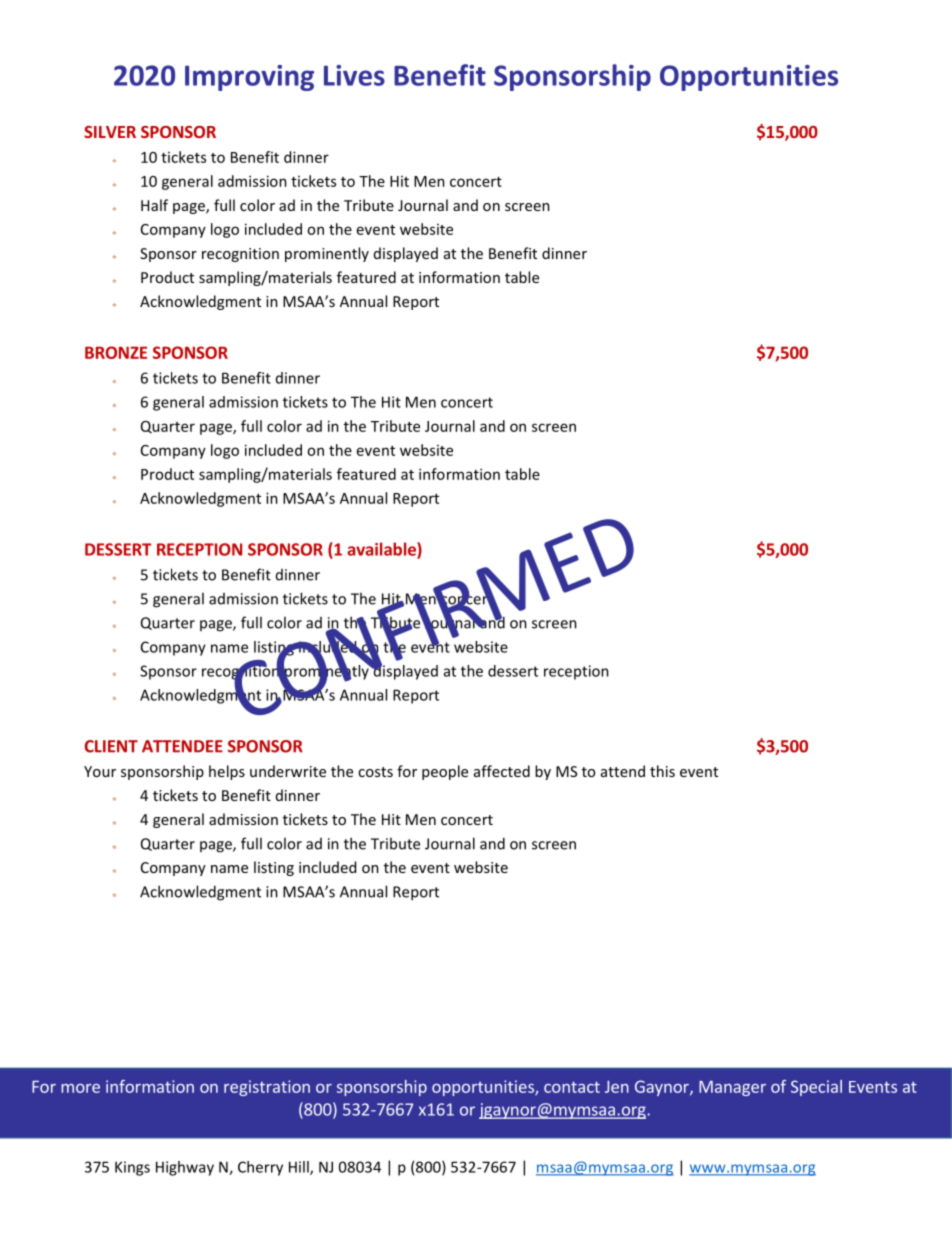 This image has height=1233, width=952. Describe the element at coordinates (375, 772) in the image. I see `costs` at that location.
